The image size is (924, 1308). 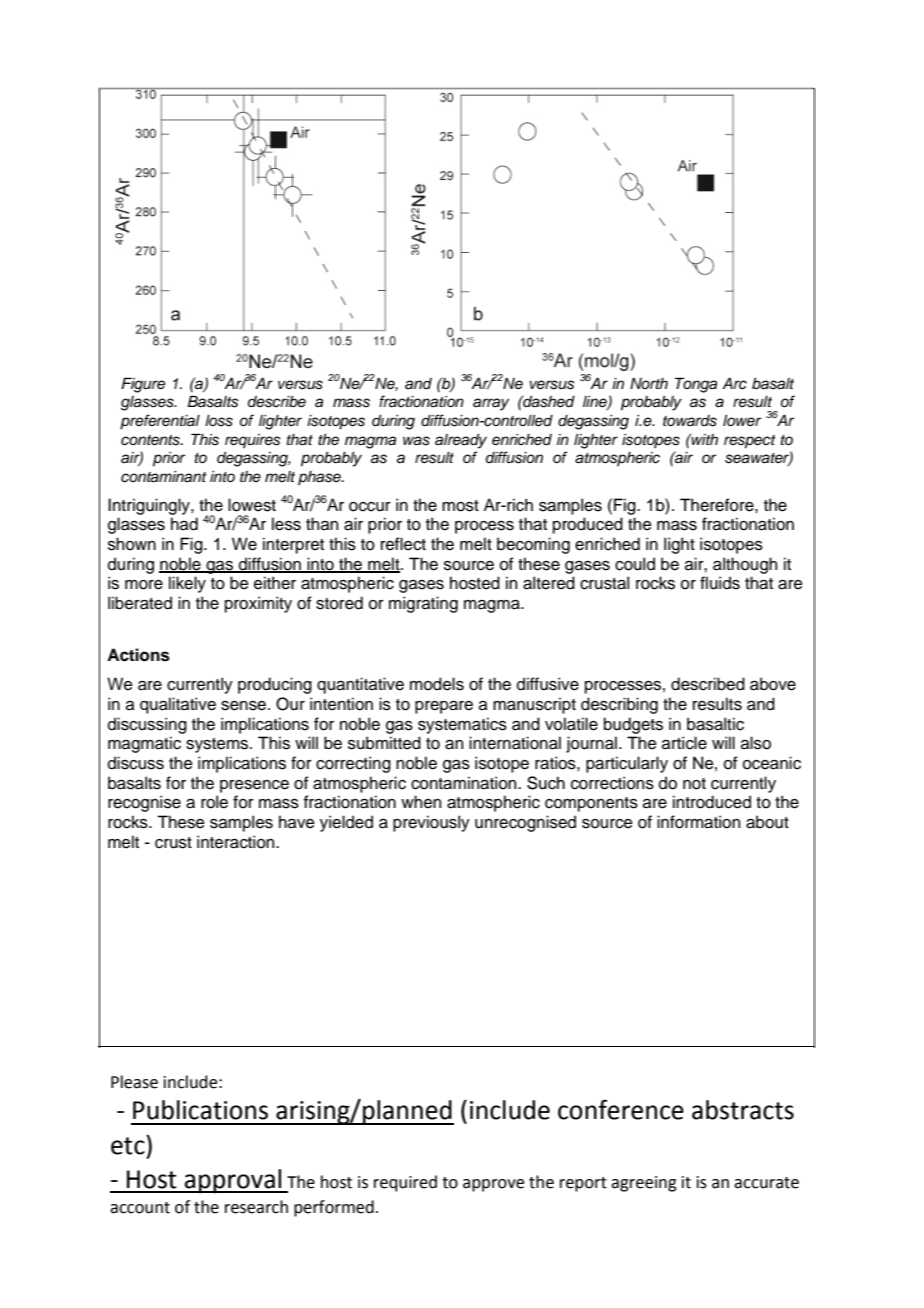 I want to click on loss, so click(x=219, y=421).
